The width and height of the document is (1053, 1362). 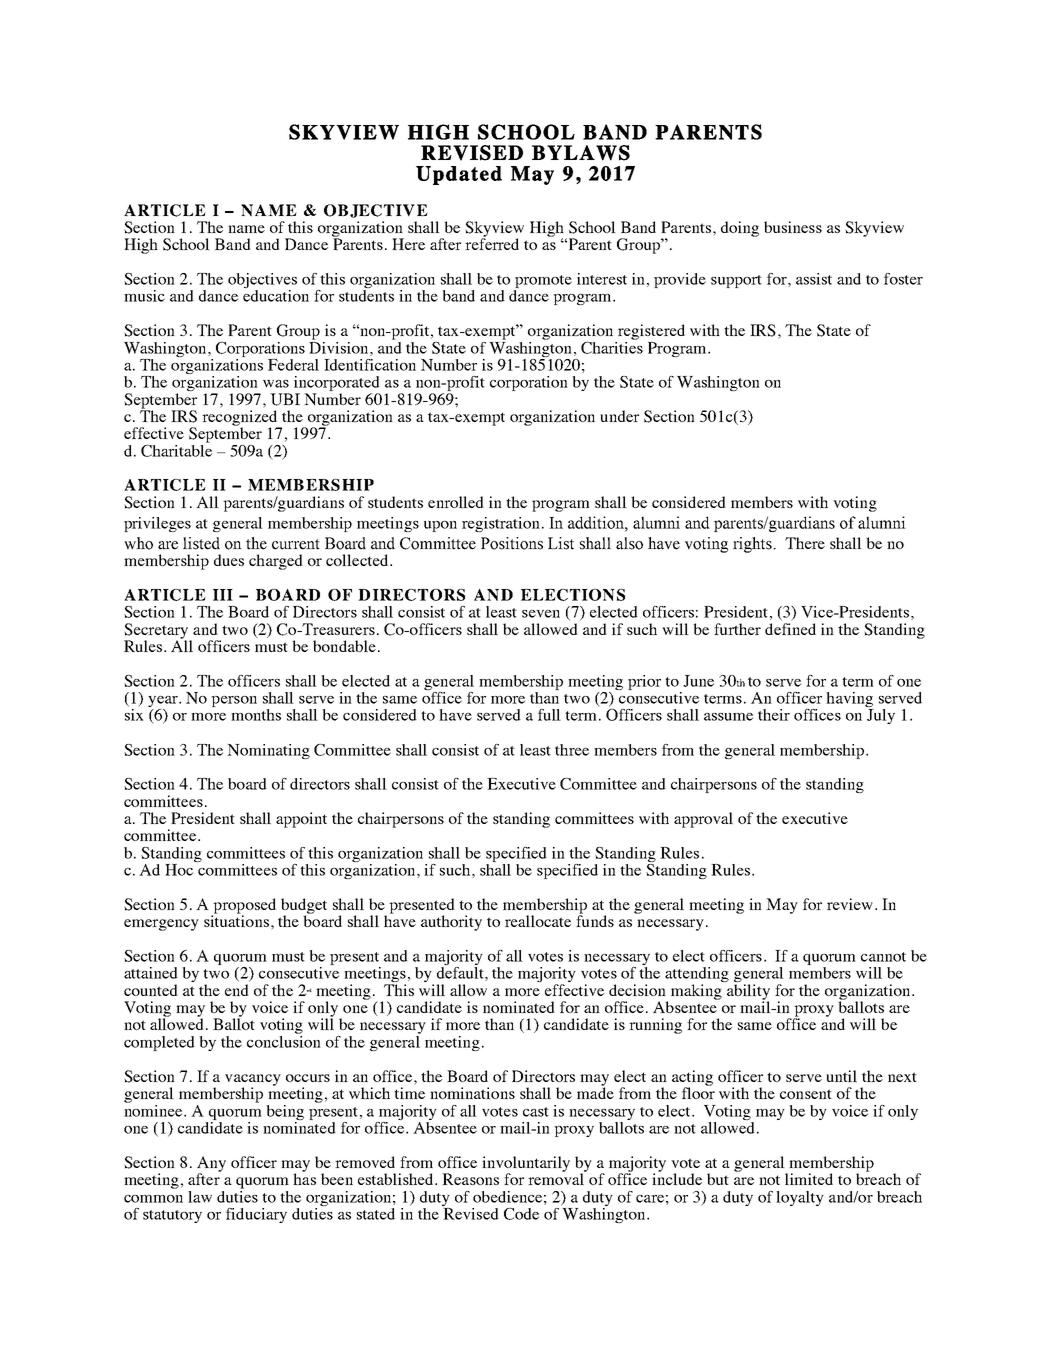 What do you see at coordinates (793, 227) in the document?
I see `business` at bounding box center [793, 227].
